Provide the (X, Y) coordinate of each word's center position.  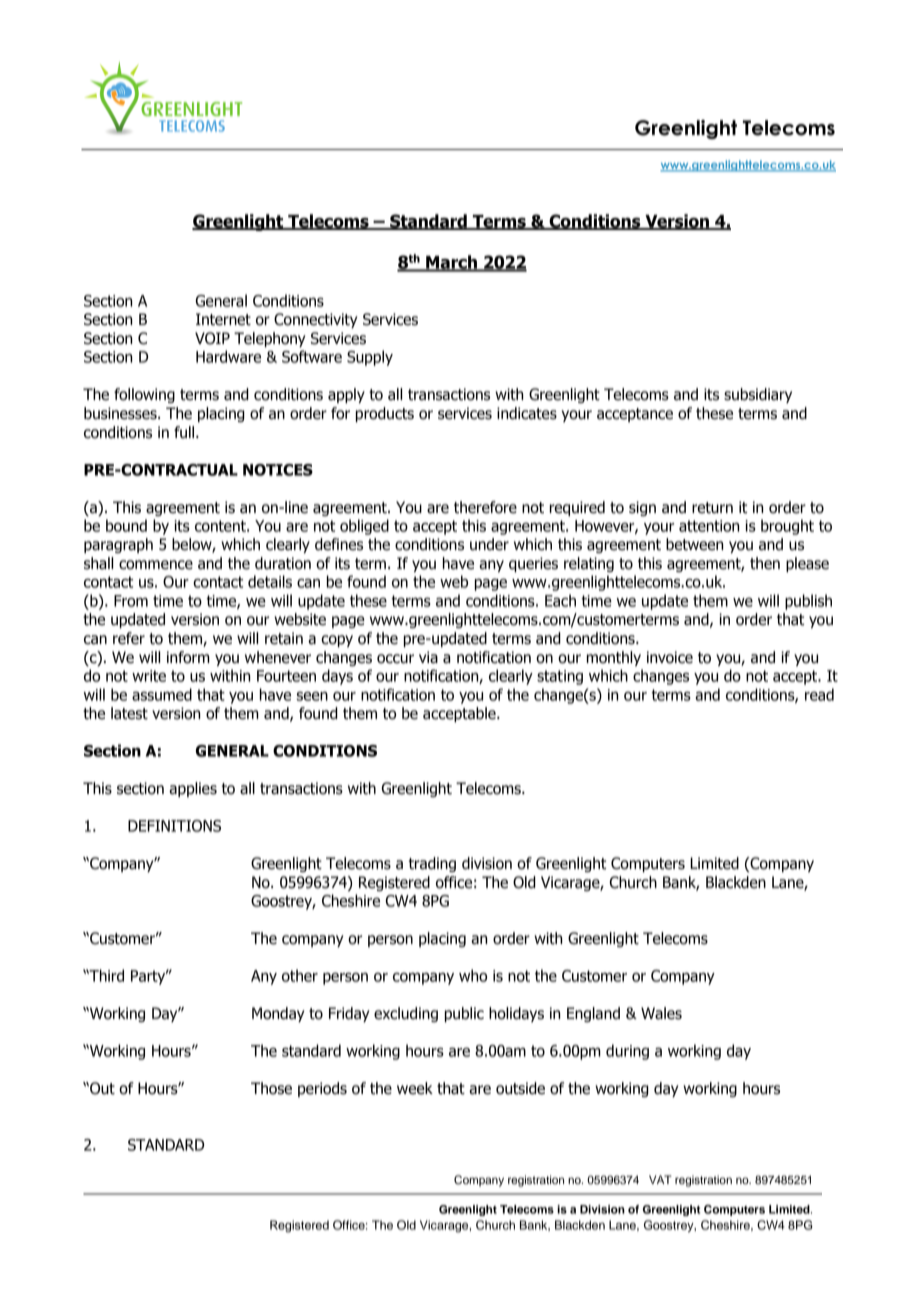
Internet (223, 319)
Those (271, 1088)
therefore (485, 507)
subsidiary (758, 395)
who (473, 975)
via (428, 657)
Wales (661, 1013)
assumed (162, 694)
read (819, 694)
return (712, 508)
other (300, 975)
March (451, 263)
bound (126, 525)
